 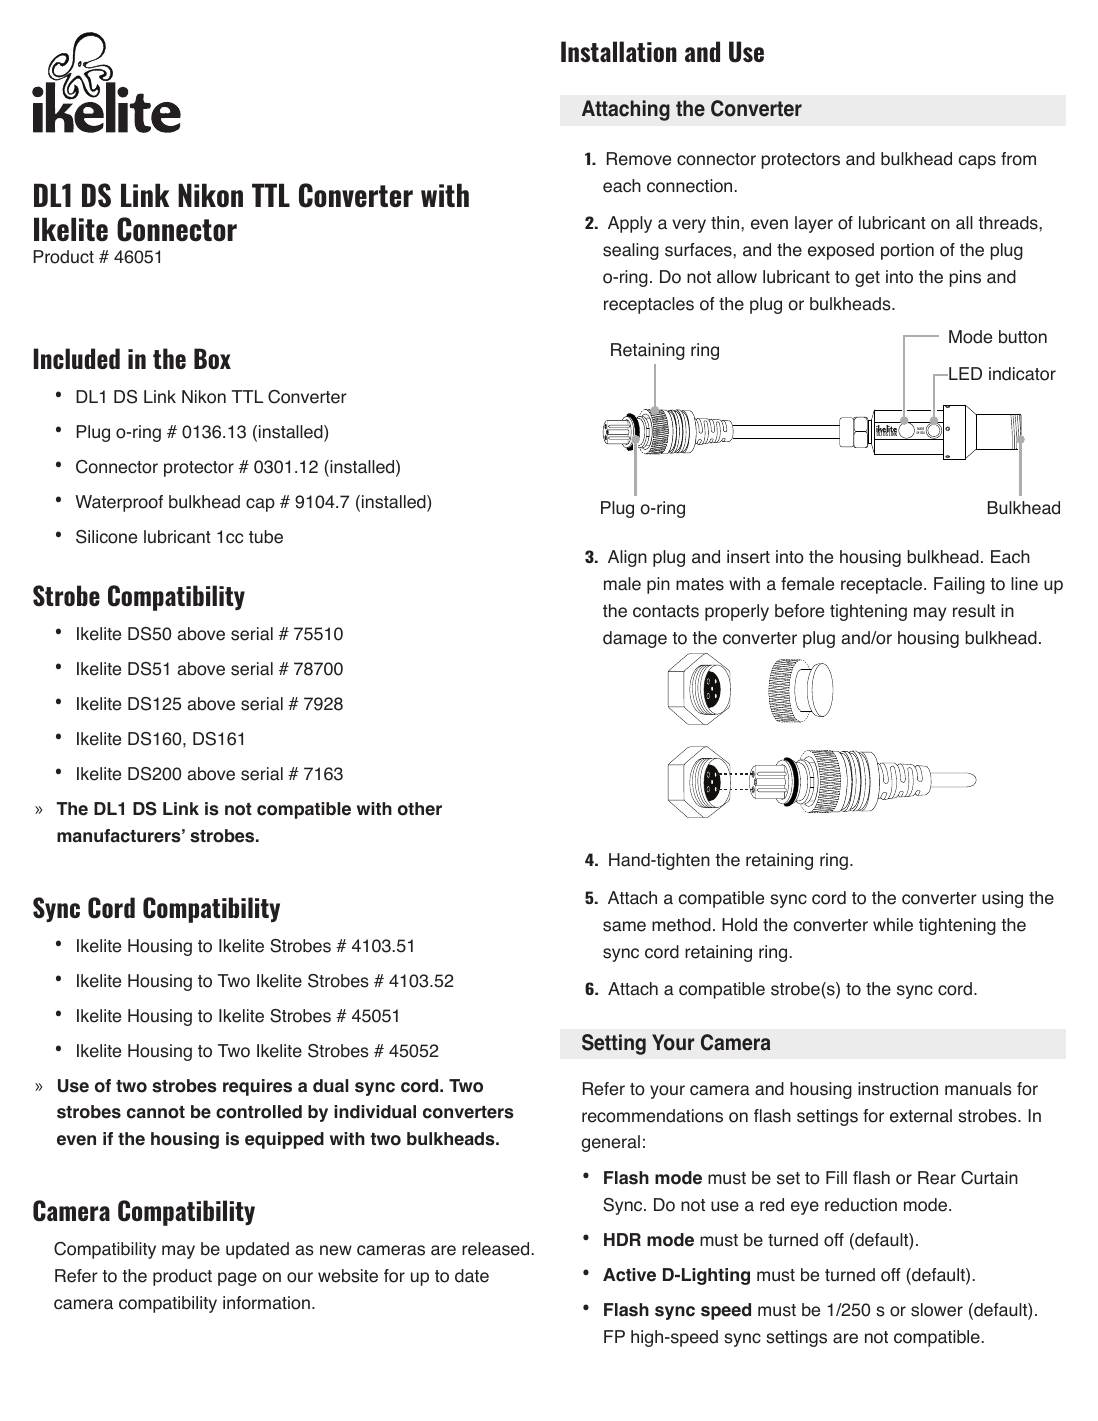 What do you see at coordinates (937, 1310) in the screenshot?
I see `slower` at bounding box center [937, 1310].
